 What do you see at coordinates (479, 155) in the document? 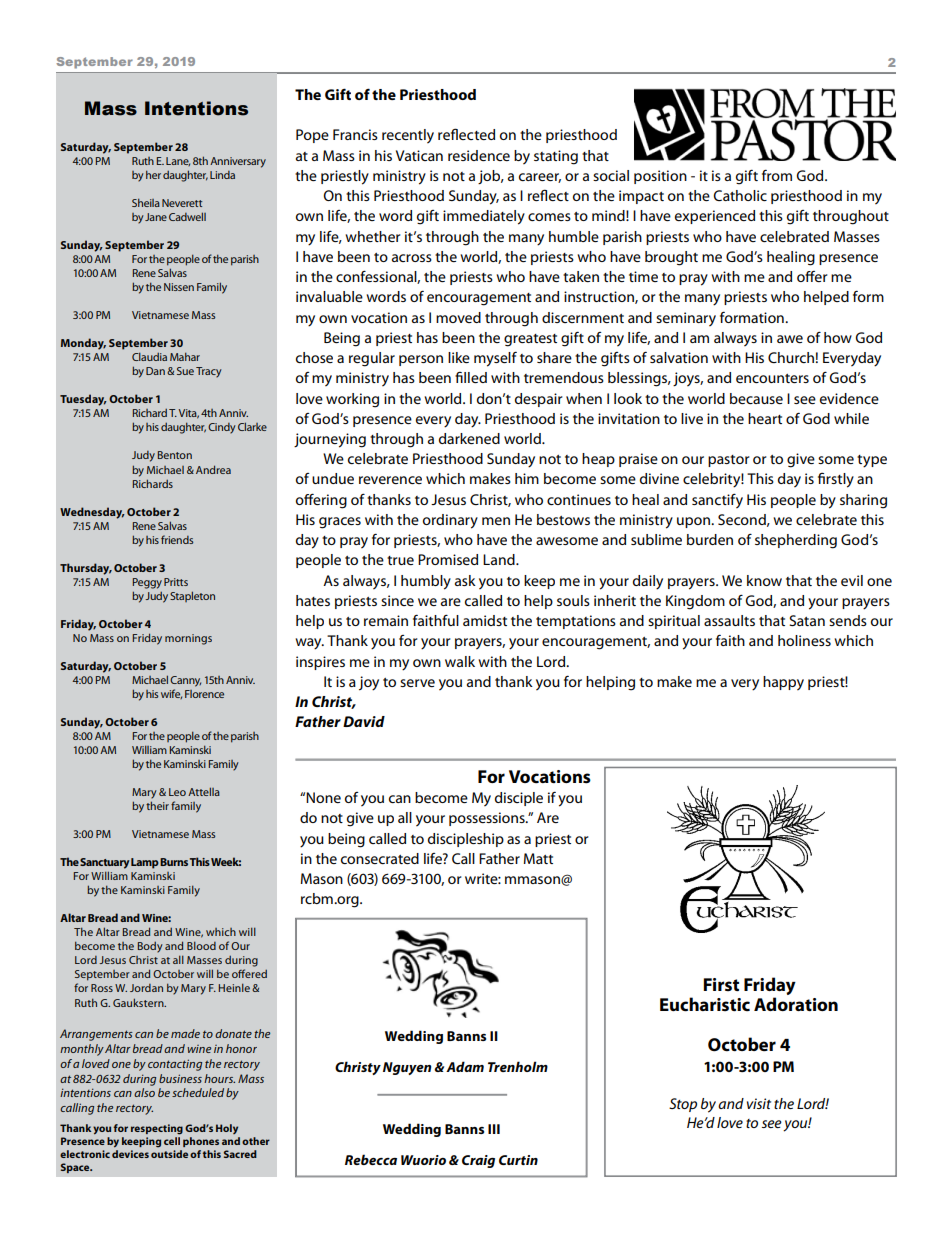
I see `residence` at bounding box center [479, 155].
